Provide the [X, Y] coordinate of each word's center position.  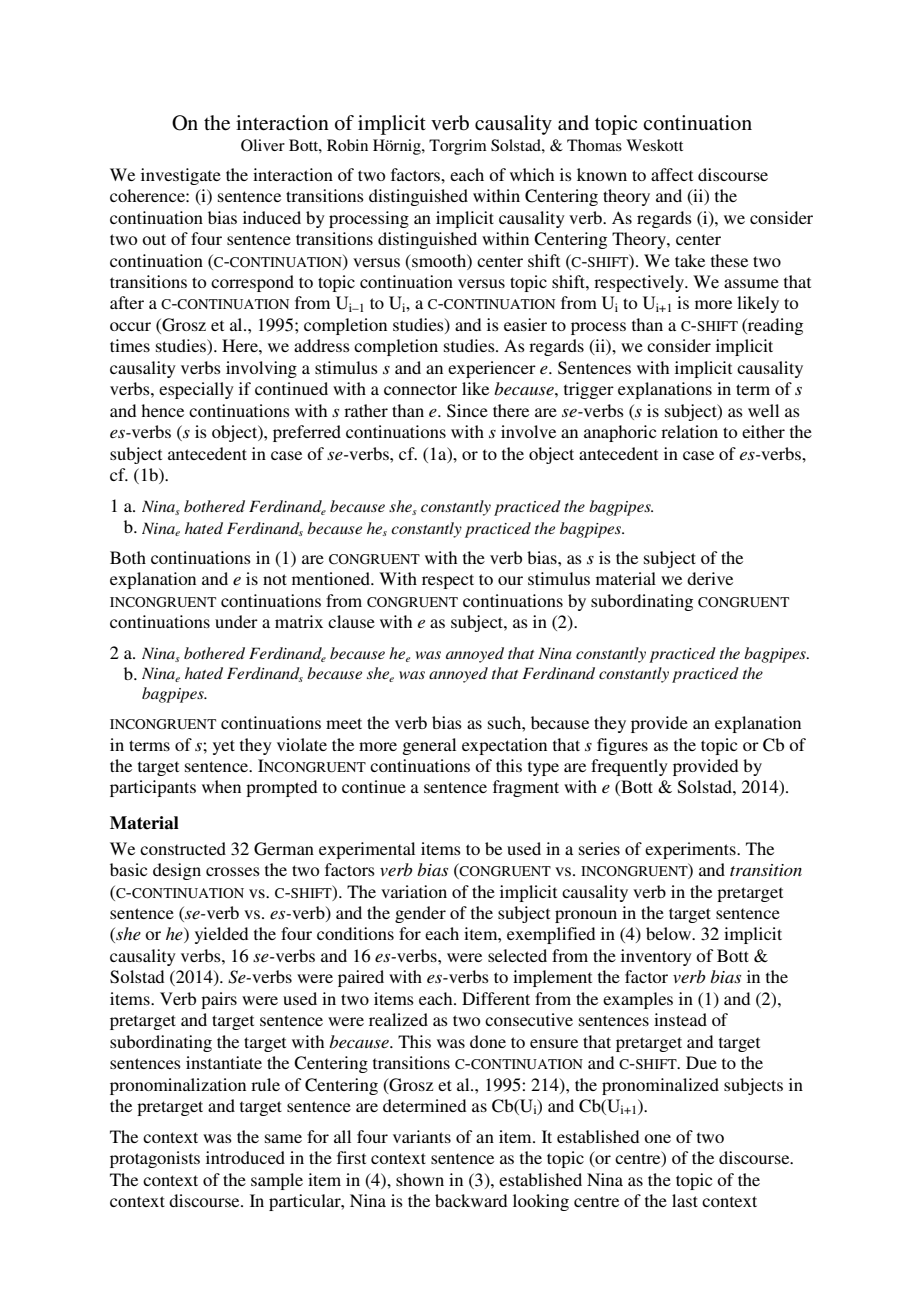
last [685, 1200]
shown [420, 1179]
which [532, 174]
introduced [245, 1157]
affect [672, 174]
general [429, 746]
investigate [181, 176]
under [236, 621]
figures [622, 746]
